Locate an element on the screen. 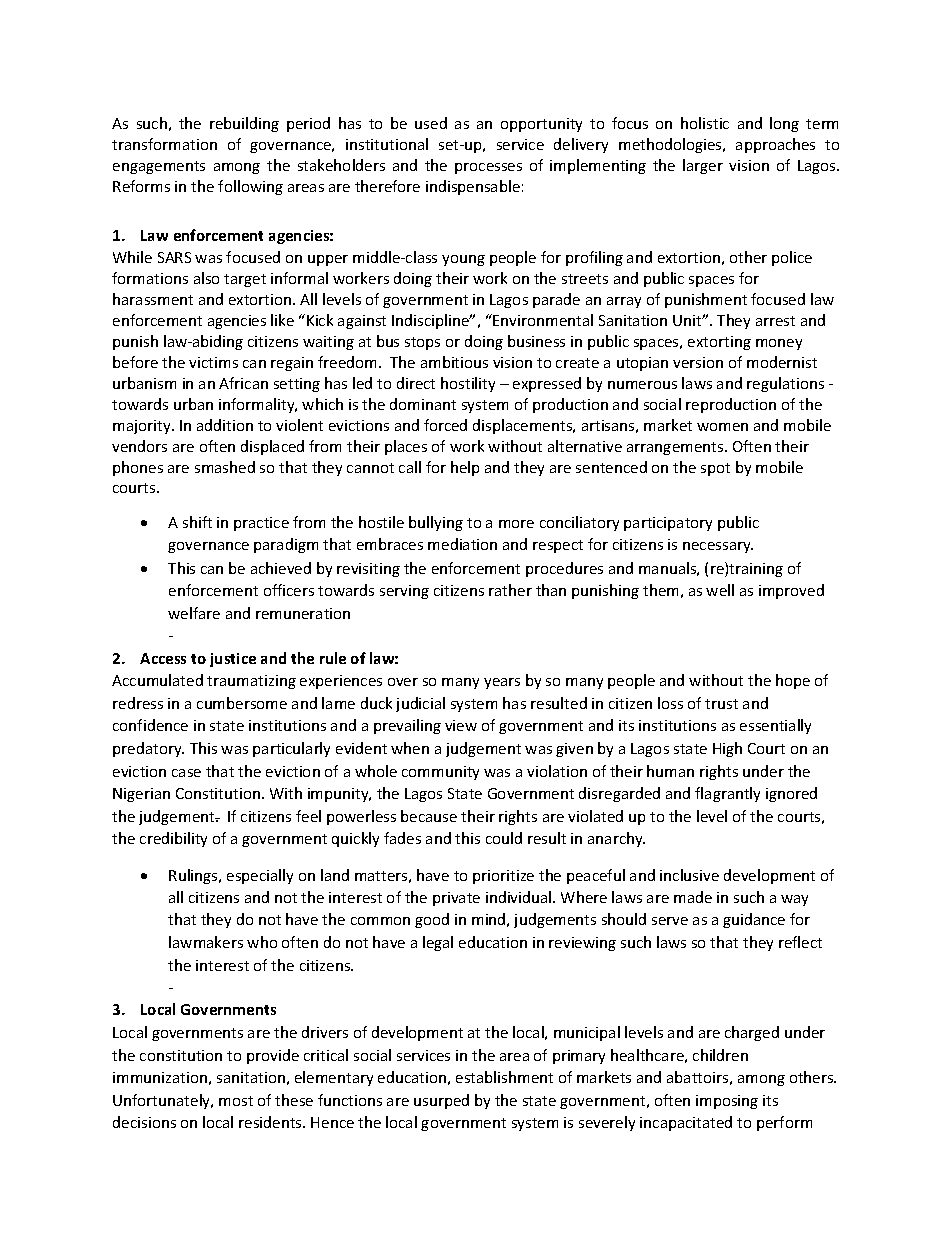 The height and width of the screenshot is (1233, 952). welfare is located at coordinates (194, 613).
